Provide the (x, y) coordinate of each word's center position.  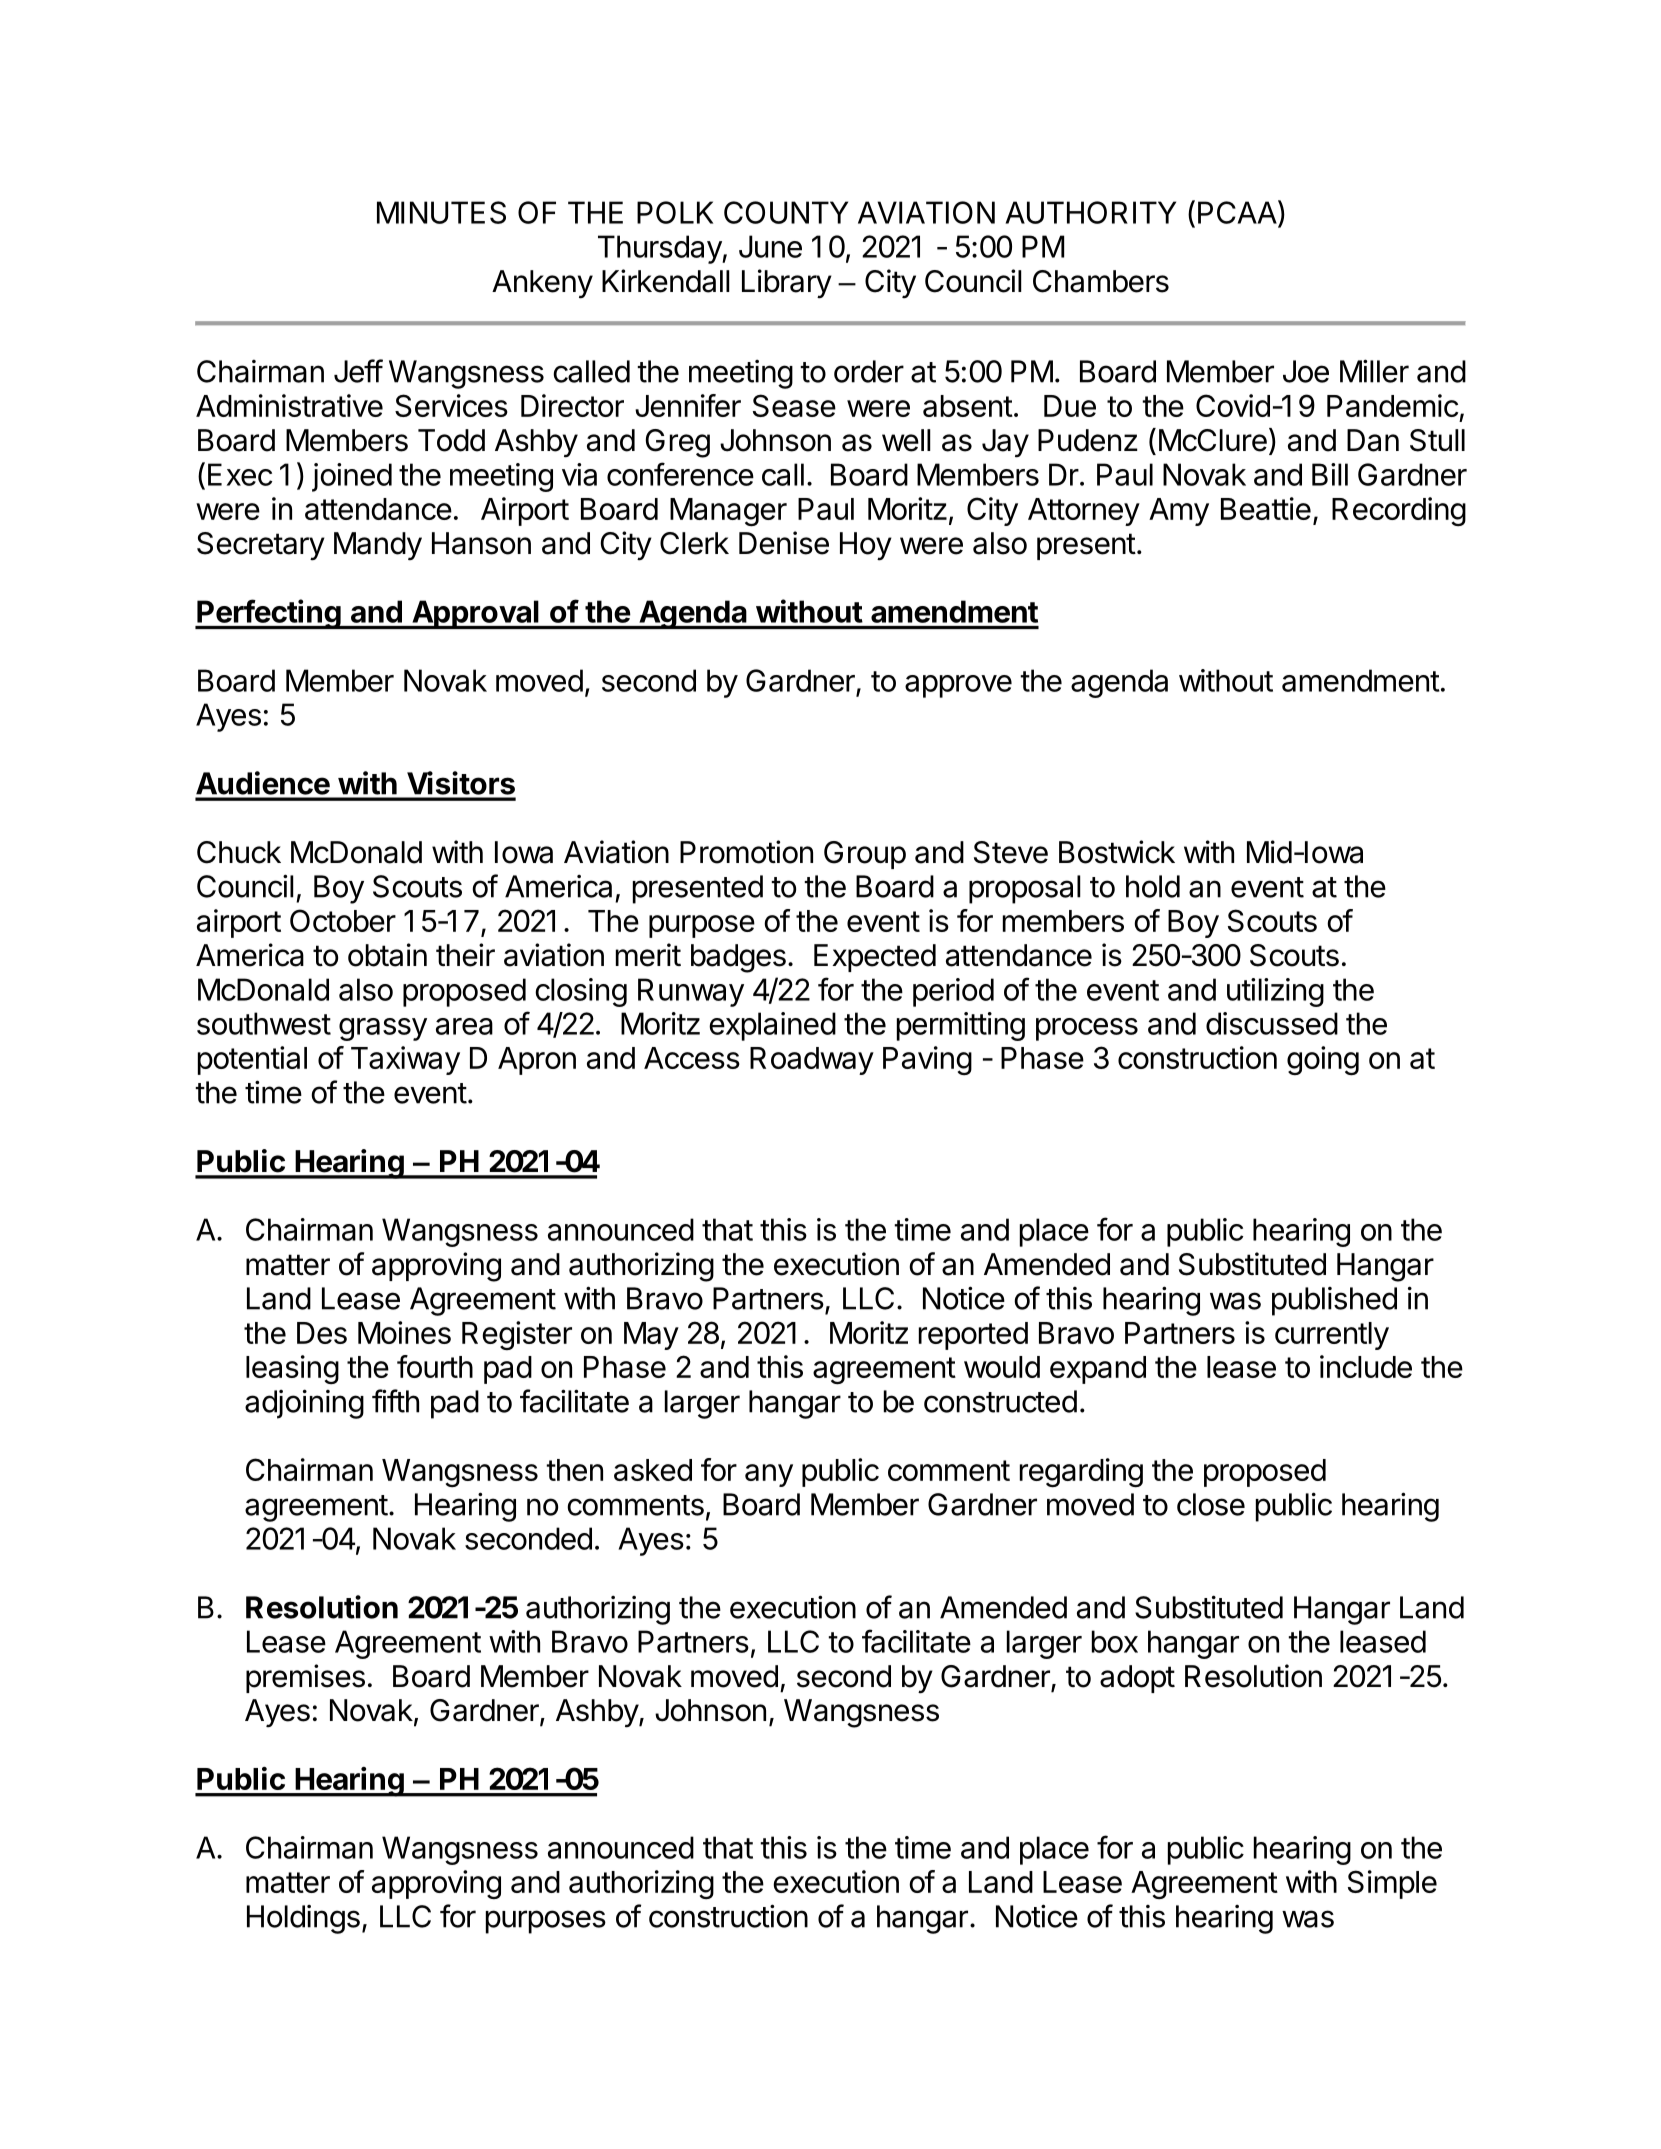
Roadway (812, 1061)
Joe (1306, 371)
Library (787, 284)
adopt (1137, 1679)
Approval (475, 614)
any (769, 1475)
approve (958, 686)
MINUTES (441, 212)
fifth (395, 1401)
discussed (1272, 1023)
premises (305, 1678)
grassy (383, 1029)
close (1211, 1504)
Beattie (1266, 508)
